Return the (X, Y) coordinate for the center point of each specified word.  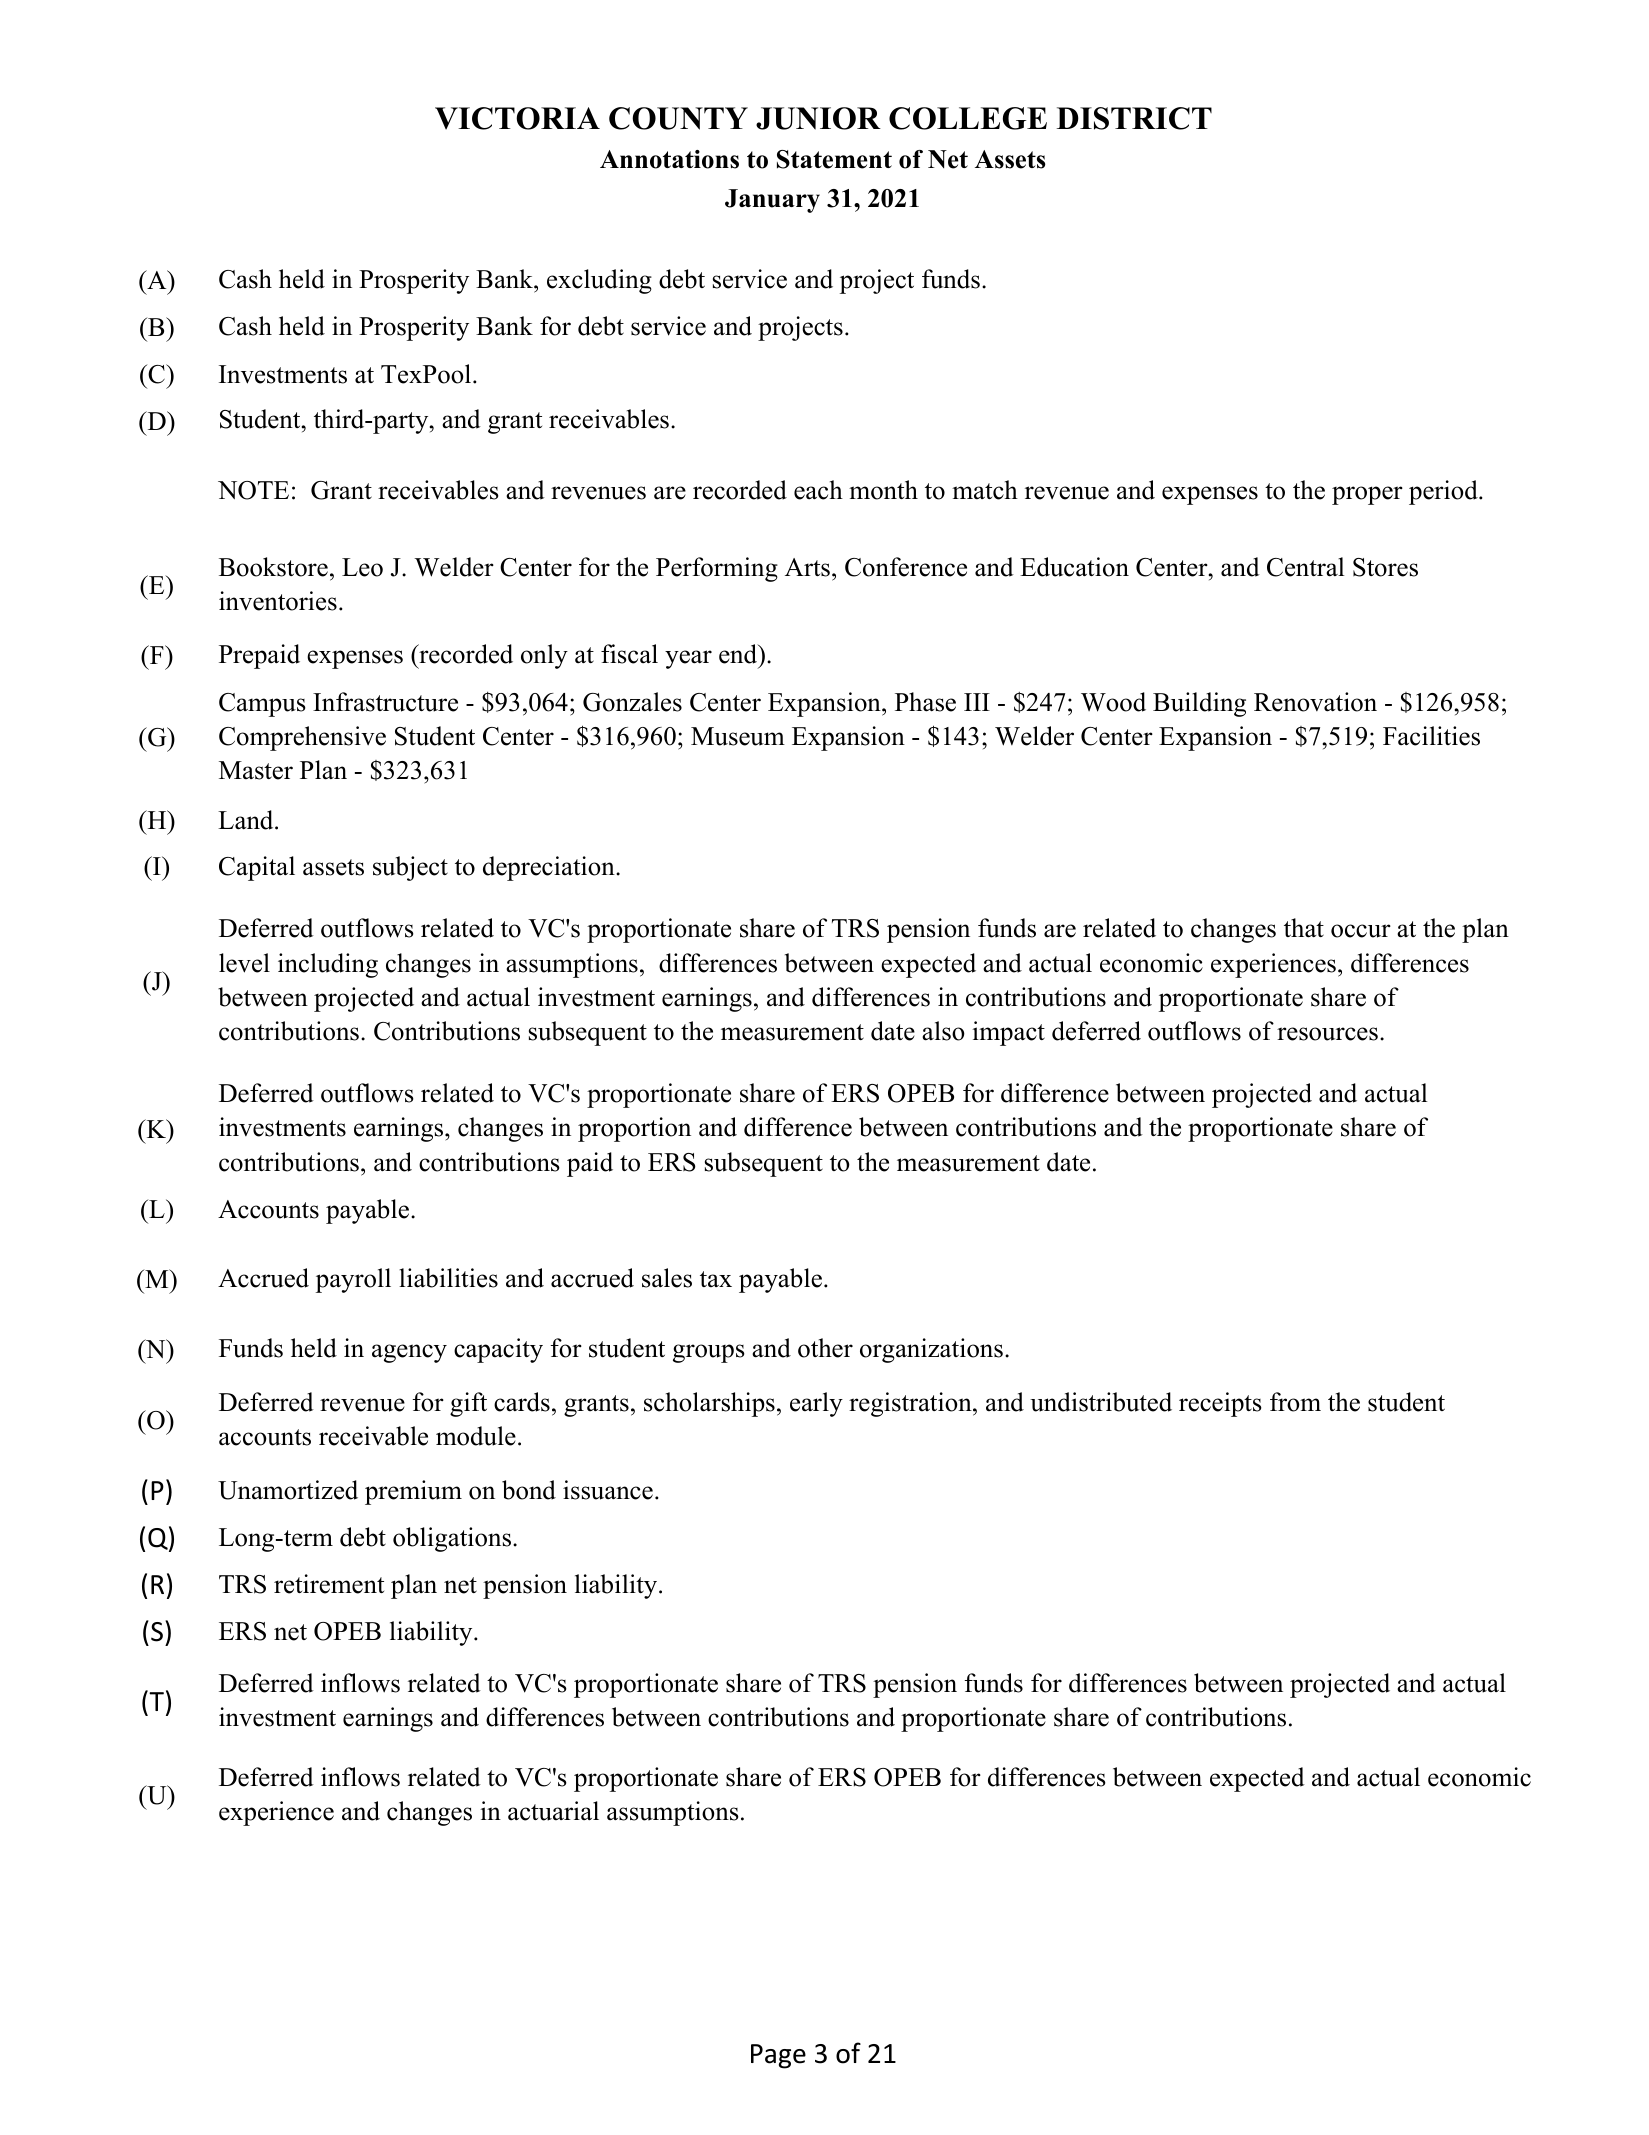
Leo (362, 567)
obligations (452, 1539)
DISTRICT (1134, 118)
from (1295, 1402)
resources (1327, 1034)
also (943, 1031)
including (328, 965)
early (816, 1404)
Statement (834, 159)
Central (1306, 567)
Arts (807, 567)
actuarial (553, 1811)
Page (778, 2056)
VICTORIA (517, 118)
